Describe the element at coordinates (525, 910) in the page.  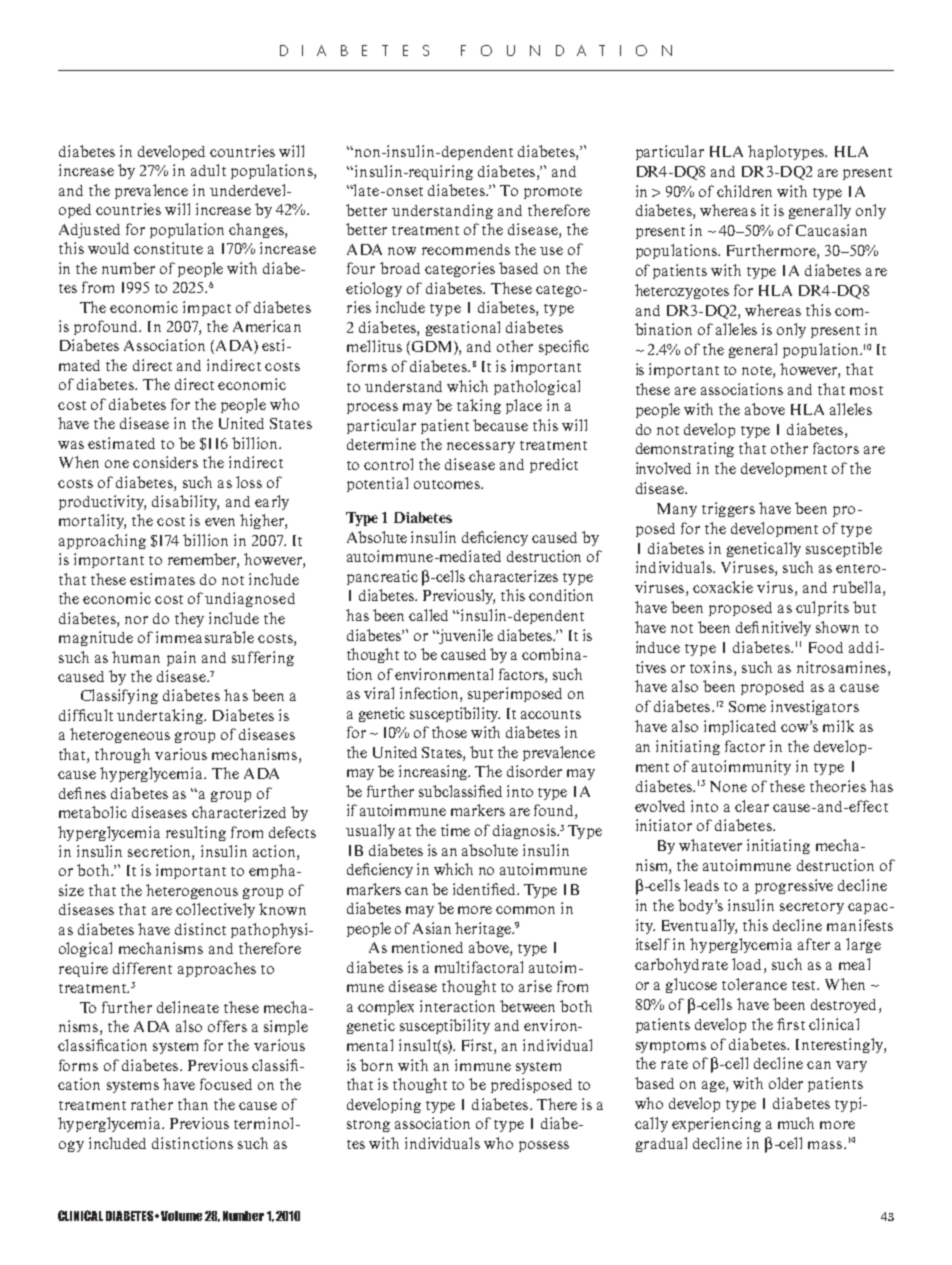
I see `common` at that location.
